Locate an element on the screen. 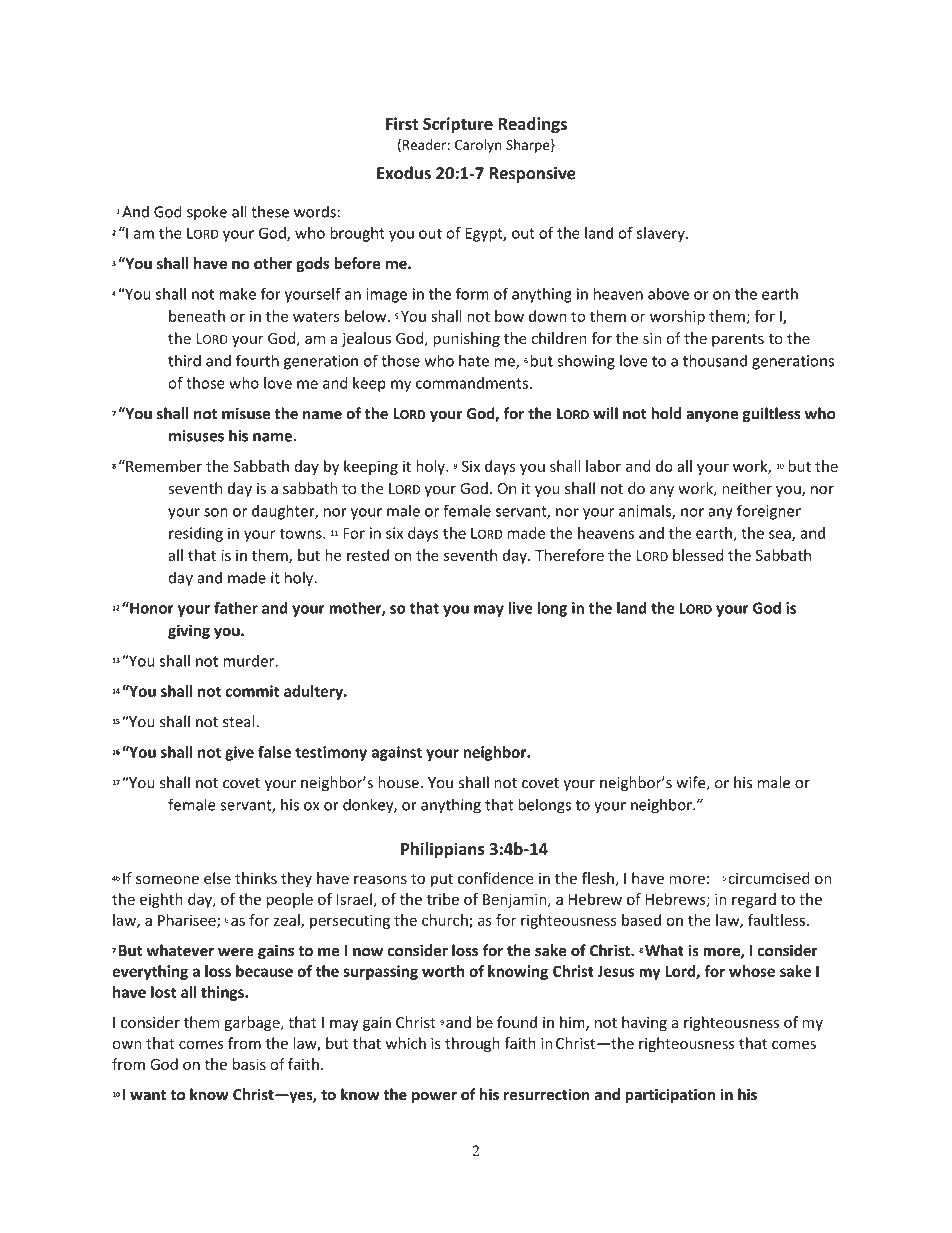  live is located at coordinates (520, 608).
